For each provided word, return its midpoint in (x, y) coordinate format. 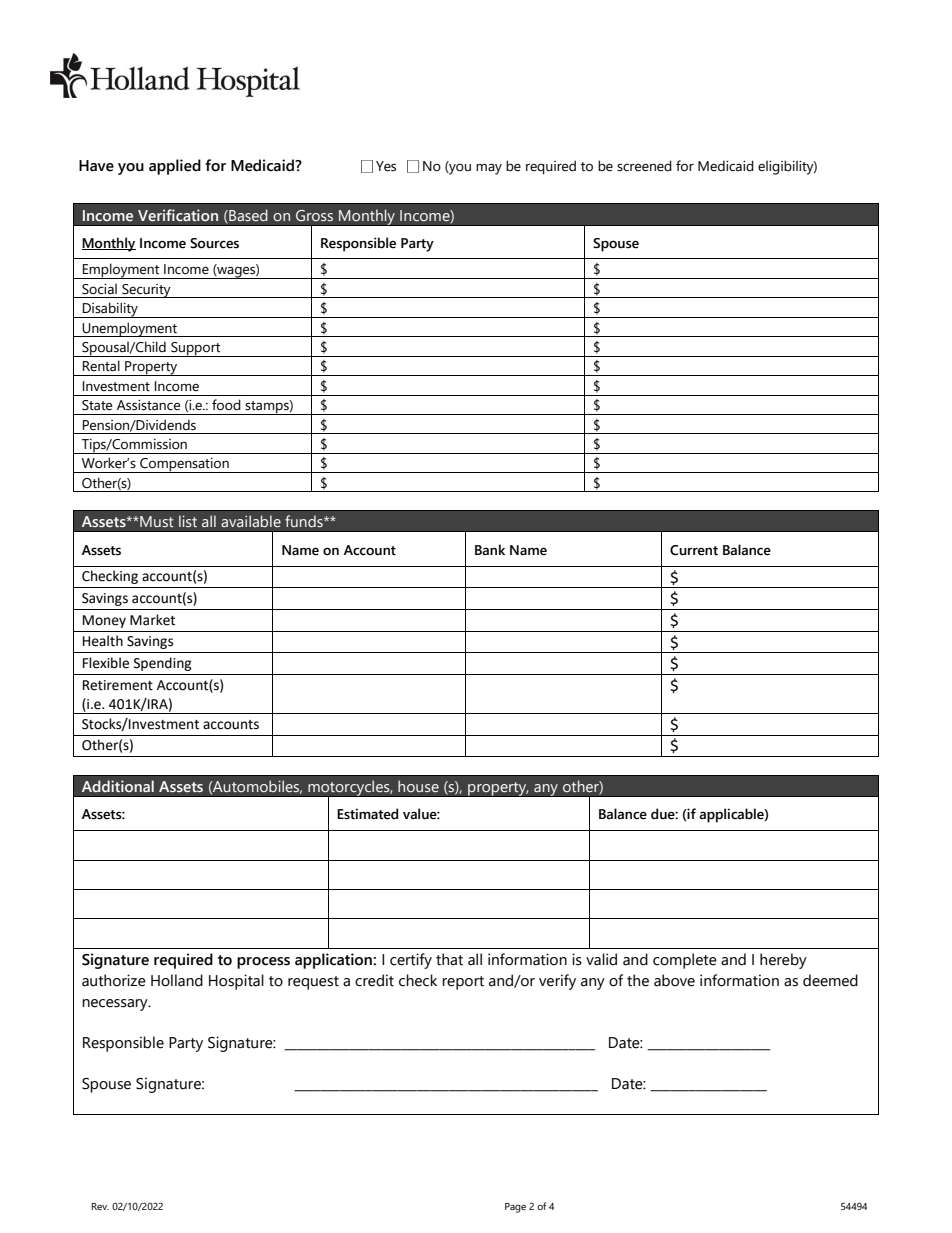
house (418, 786)
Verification (178, 215)
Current (694, 550)
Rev (100, 1206)
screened (644, 166)
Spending (163, 664)
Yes (386, 166)
